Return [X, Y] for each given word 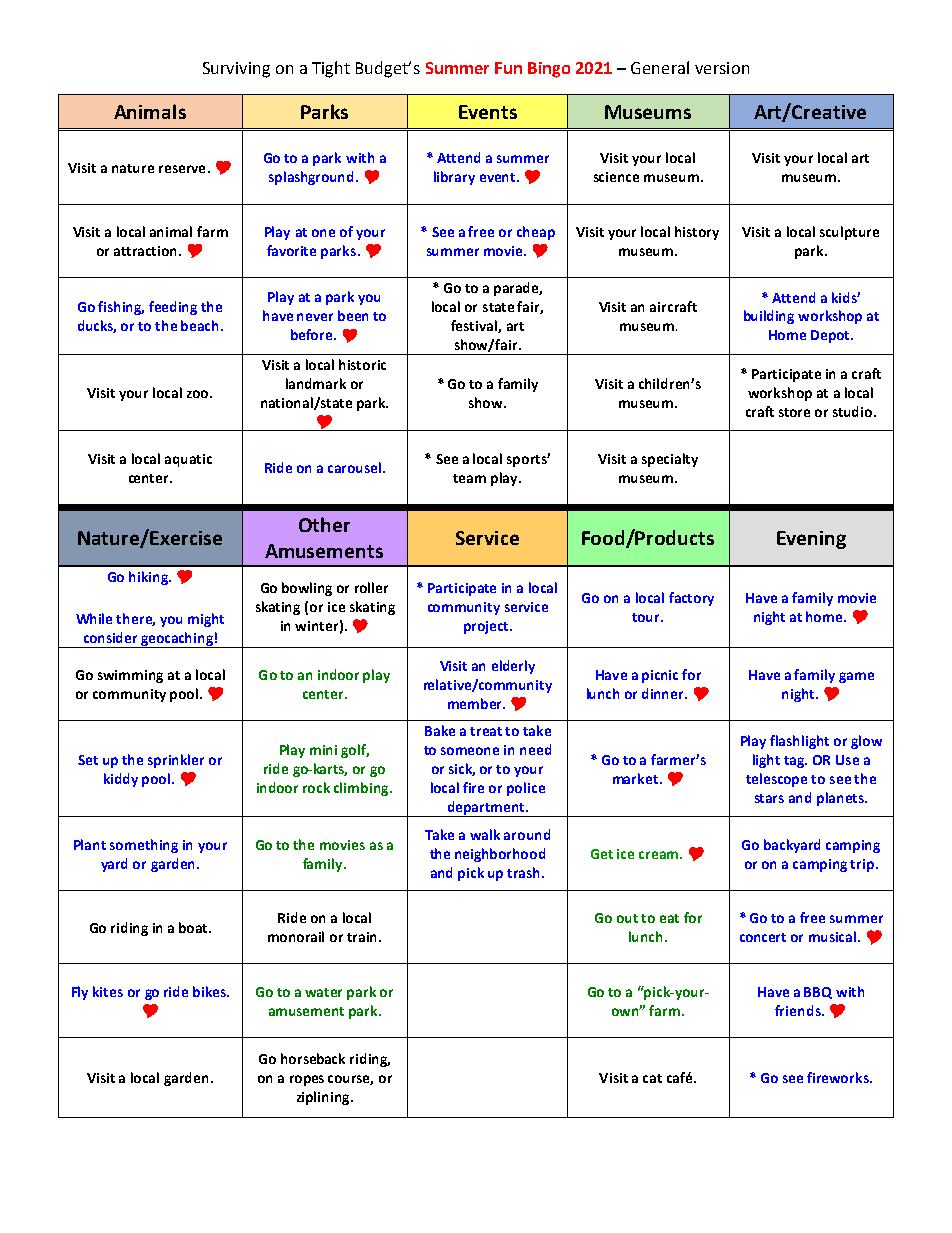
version [722, 68]
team [469, 478]
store [794, 412]
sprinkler [176, 761]
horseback [313, 1058]
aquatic [188, 460]
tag [795, 762]
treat [486, 731]
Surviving [236, 70]
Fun [508, 68]
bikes [210, 991]
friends [799, 1010]
